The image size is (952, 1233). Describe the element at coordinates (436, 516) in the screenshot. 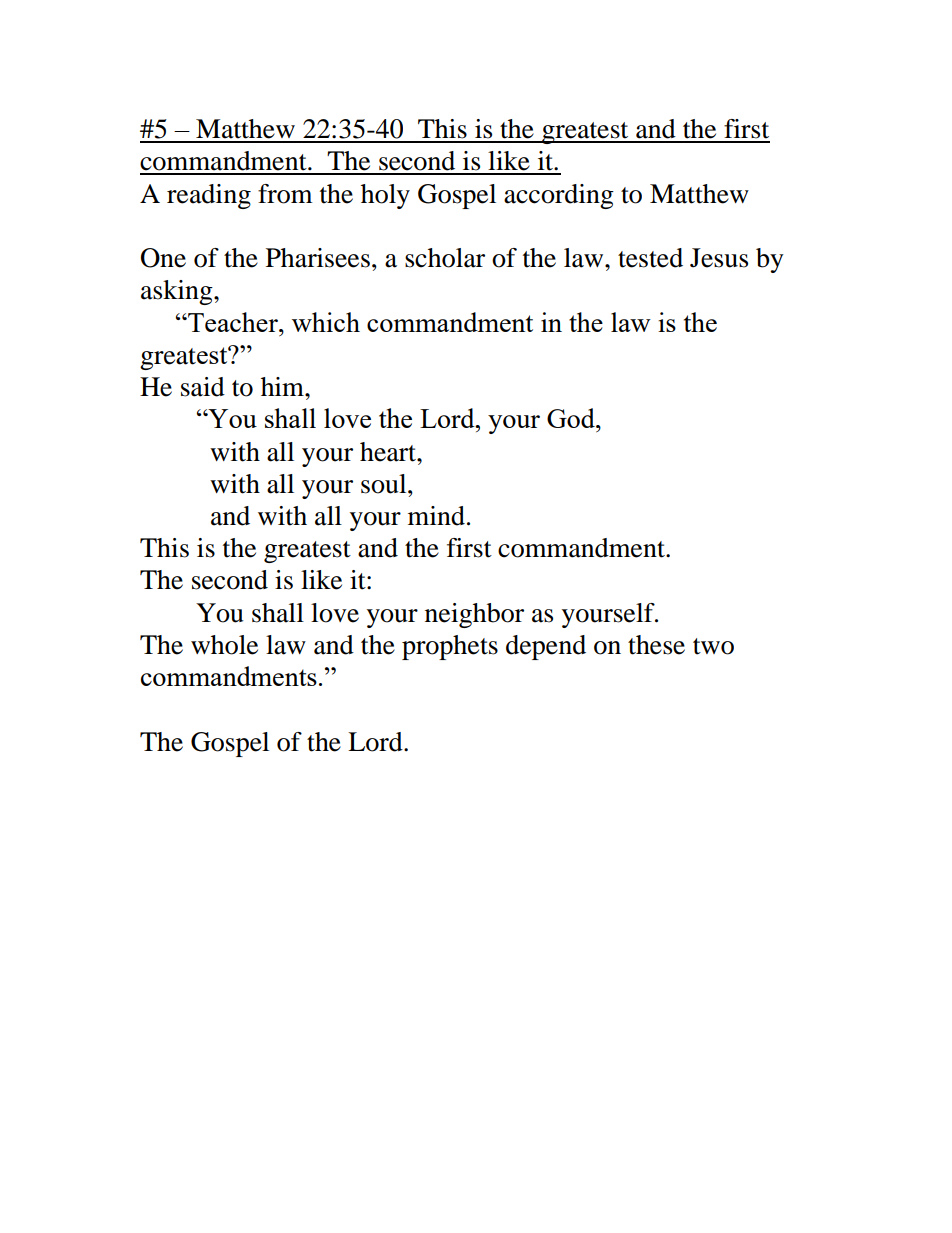

I see `mind` at that location.
